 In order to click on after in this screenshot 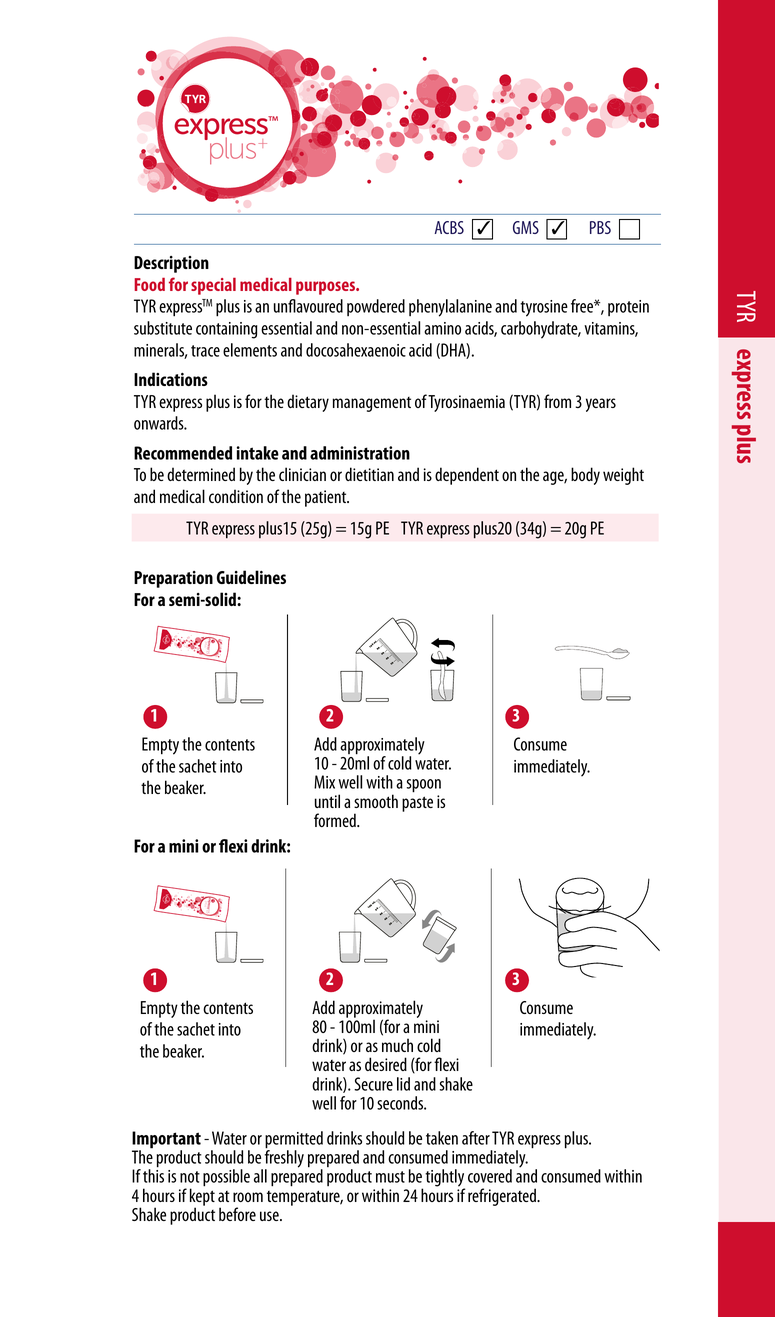, I will do `click(476, 1138)`.
